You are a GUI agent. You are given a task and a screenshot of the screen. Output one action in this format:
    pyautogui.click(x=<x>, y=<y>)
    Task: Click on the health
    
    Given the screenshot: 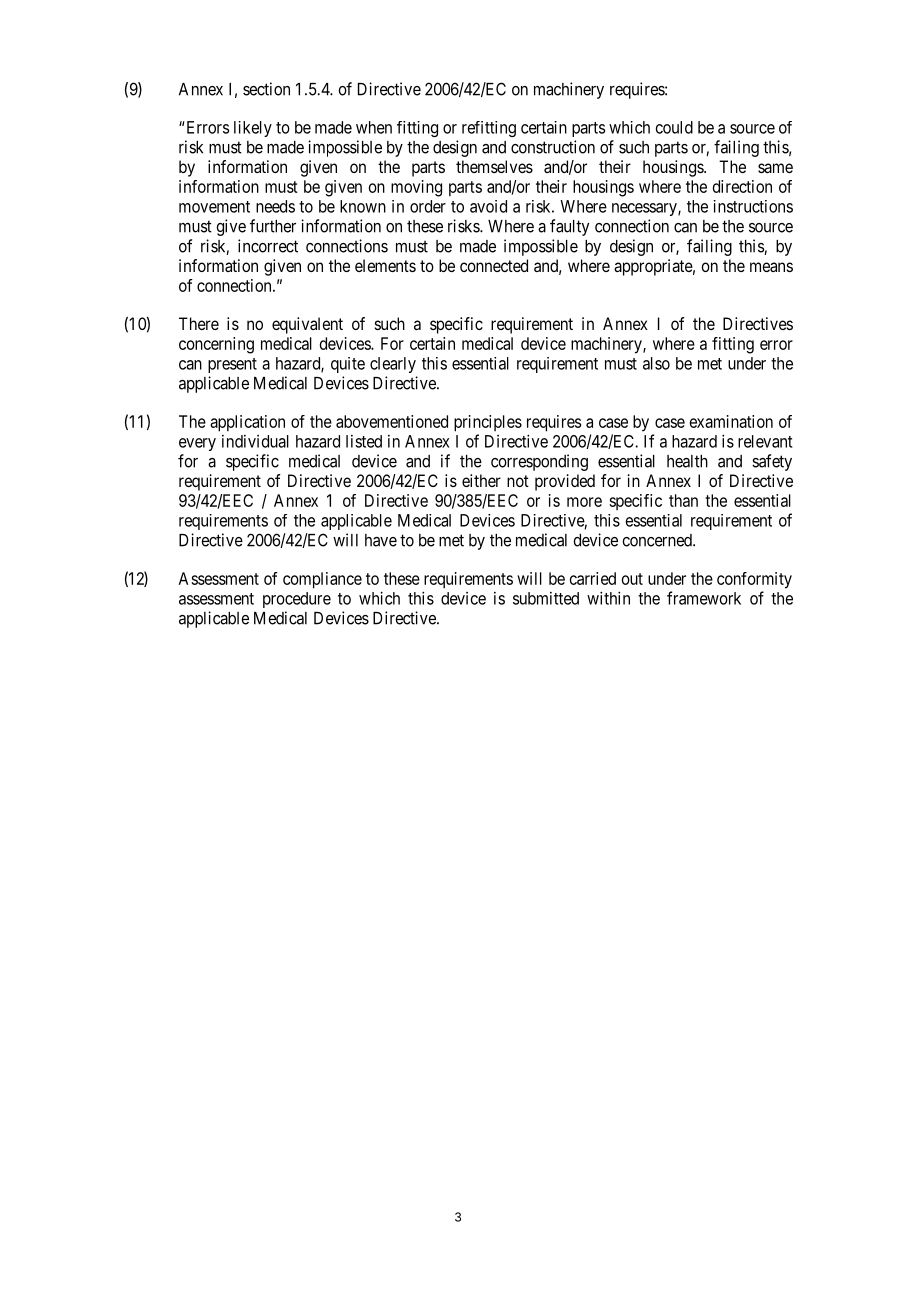 What is the action you would take?
    pyautogui.click(x=687, y=461)
